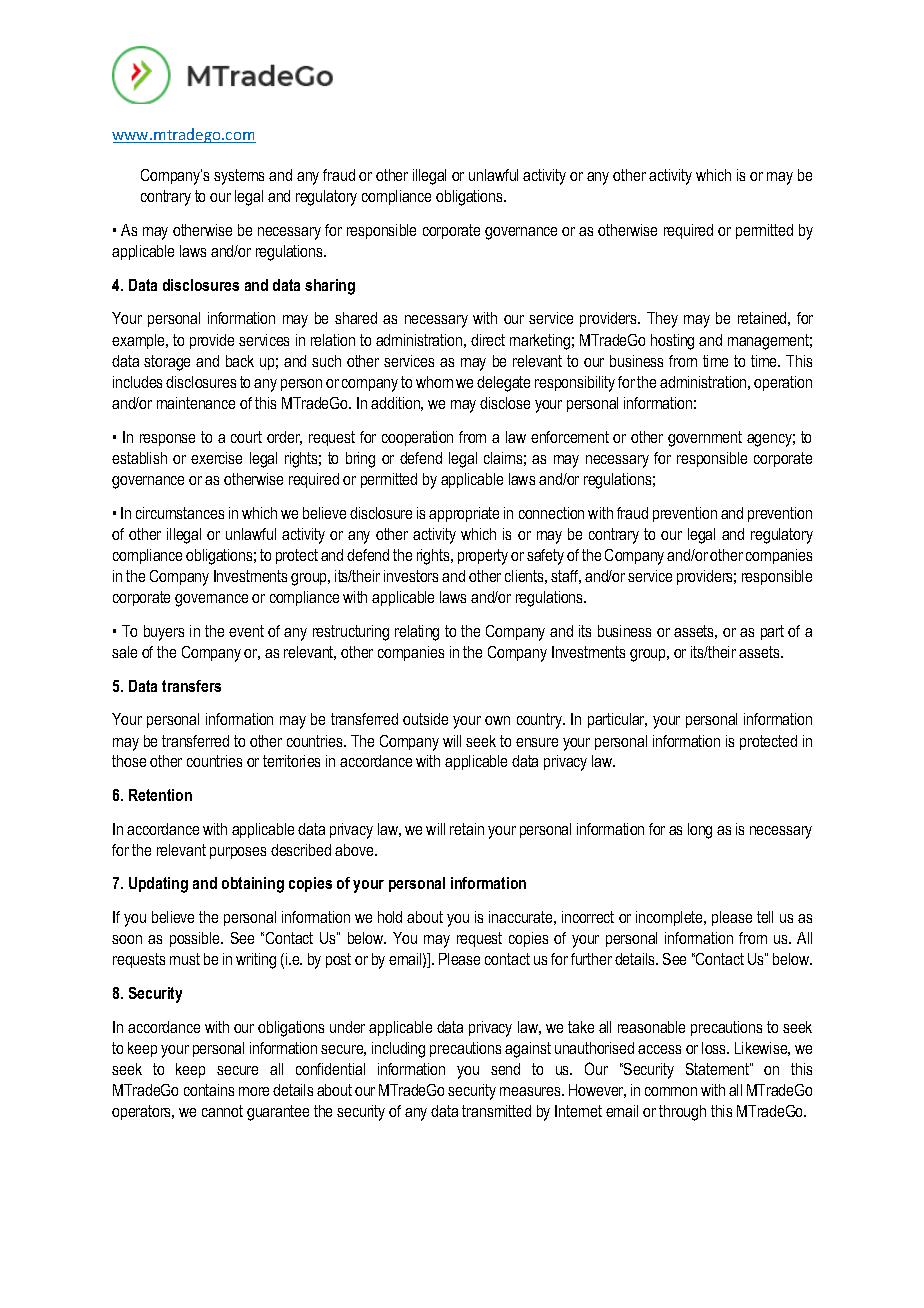 This screenshot has height=1308, width=924. Describe the element at coordinates (164, 633) in the screenshot. I see `buyers` at that location.
